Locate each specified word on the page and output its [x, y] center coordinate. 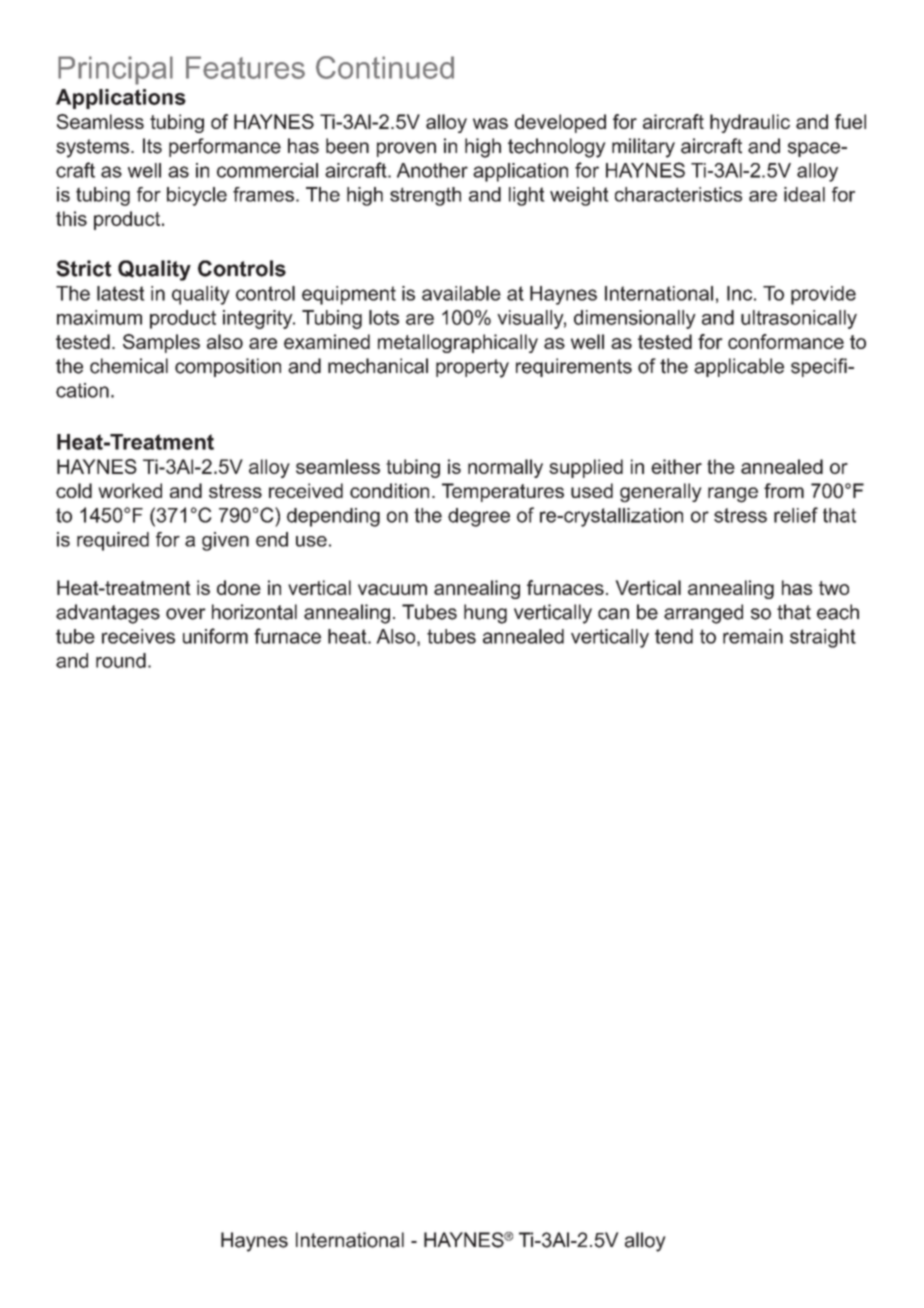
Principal [115, 70]
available [461, 293]
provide [823, 295]
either [676, 466]
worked [130, 490]
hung [485, 614]
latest [121, 293]
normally [505, 468]
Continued [385, 67]
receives [138, 636]
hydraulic [750, 123]
